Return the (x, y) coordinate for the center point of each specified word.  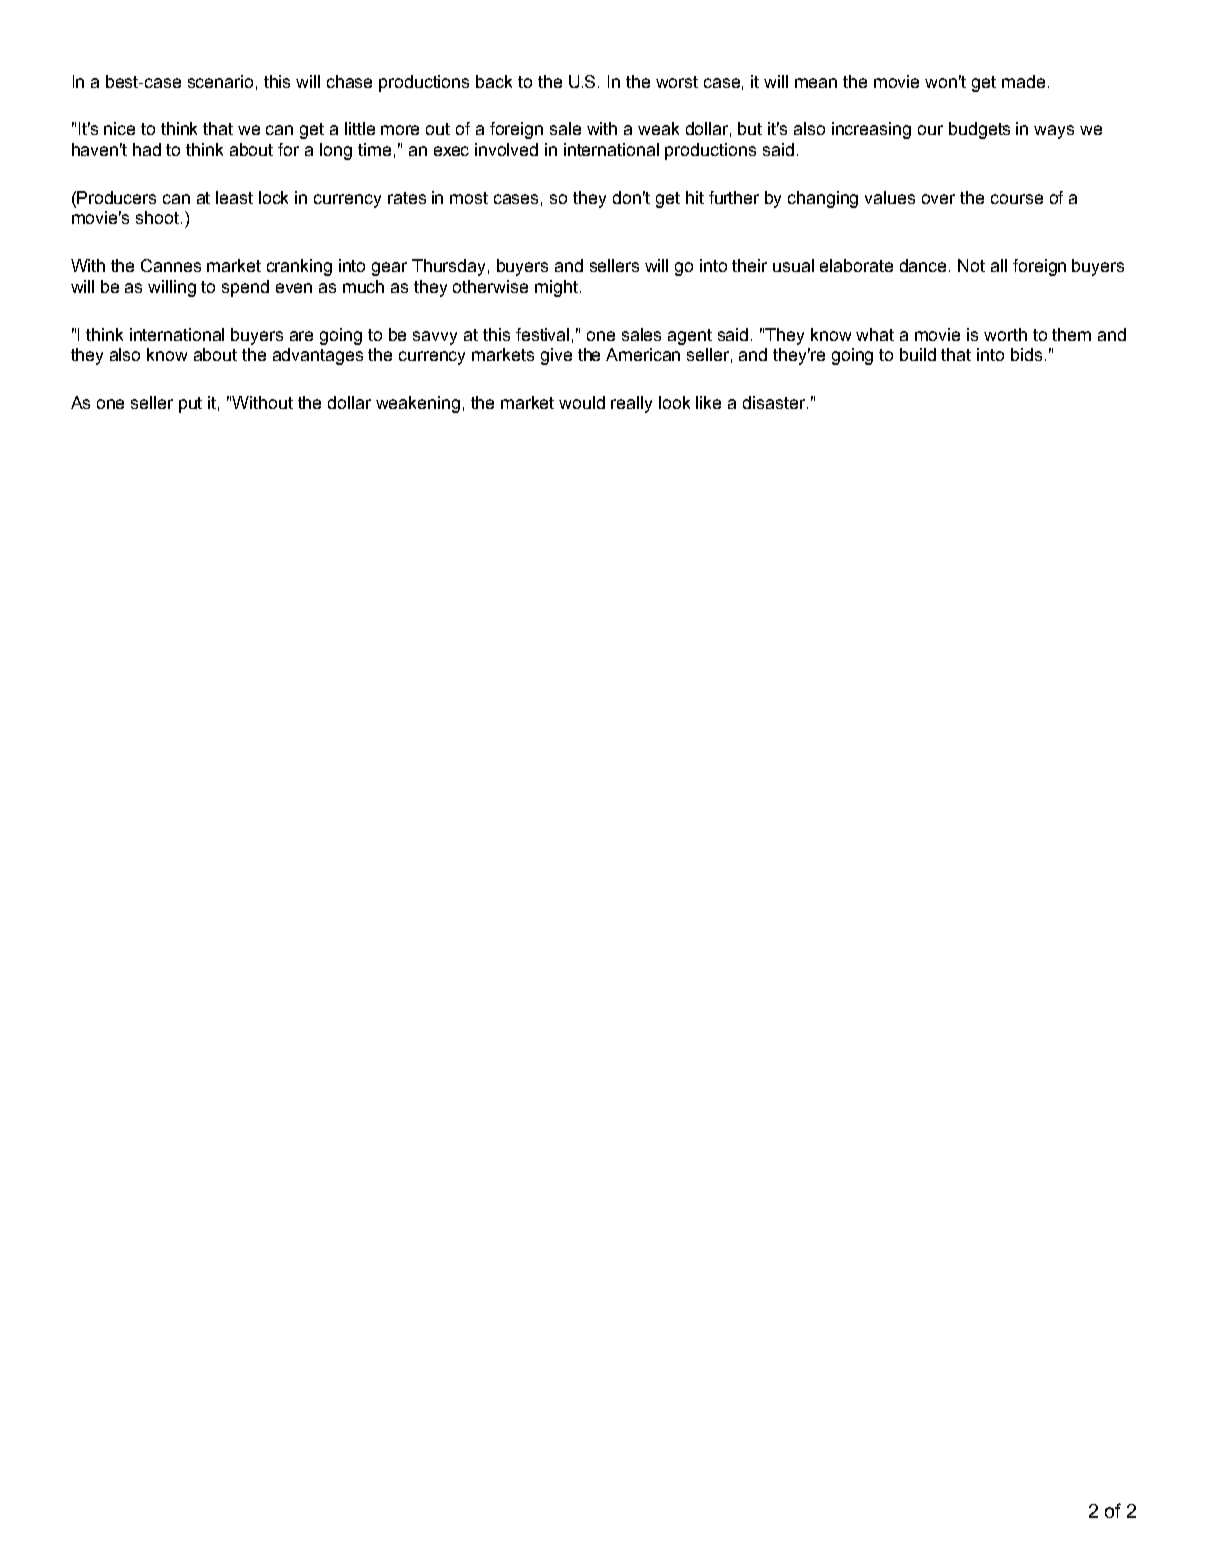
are (301, 336)
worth (1005, 334)
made (1023, 81)
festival (542, 334)
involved (506, 149)
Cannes (171, 265)
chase (349, 81)
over (938, 199)
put (190, 405)
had (147, 149)
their (749, 265)
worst (677, 82)
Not (971, 265)
